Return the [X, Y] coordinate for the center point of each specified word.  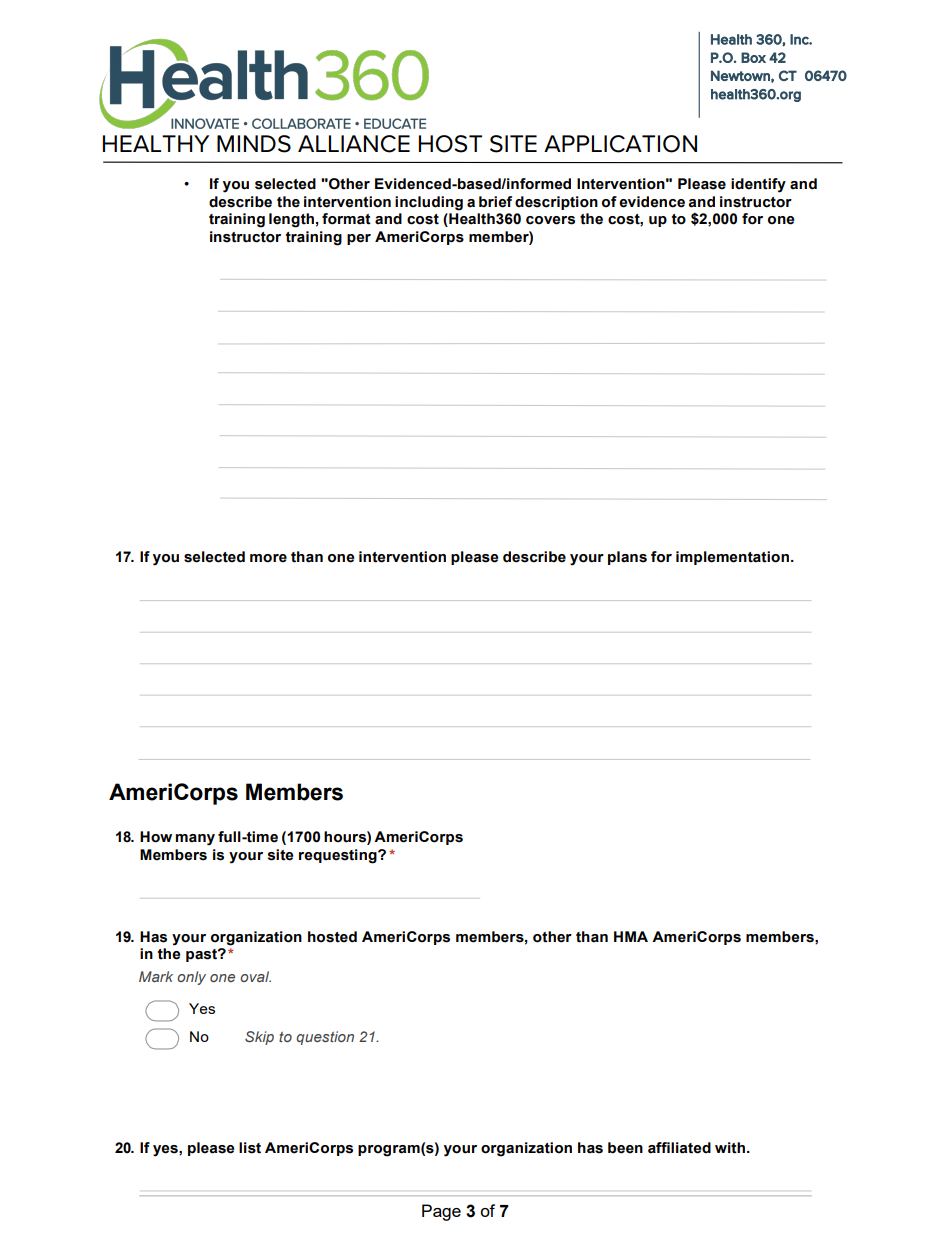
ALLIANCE [354, 144]
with [730, 1148]
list [250, 1148]
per [359, 239]
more [268, 558]
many [195, 840]
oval [255, 976]
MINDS [254, 144]
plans [627, 558]
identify [758, 185]
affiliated [679, 1148]
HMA [631, 936]
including [429, 203]
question [325, 1038]
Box [753, 57]
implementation [732, 558]
